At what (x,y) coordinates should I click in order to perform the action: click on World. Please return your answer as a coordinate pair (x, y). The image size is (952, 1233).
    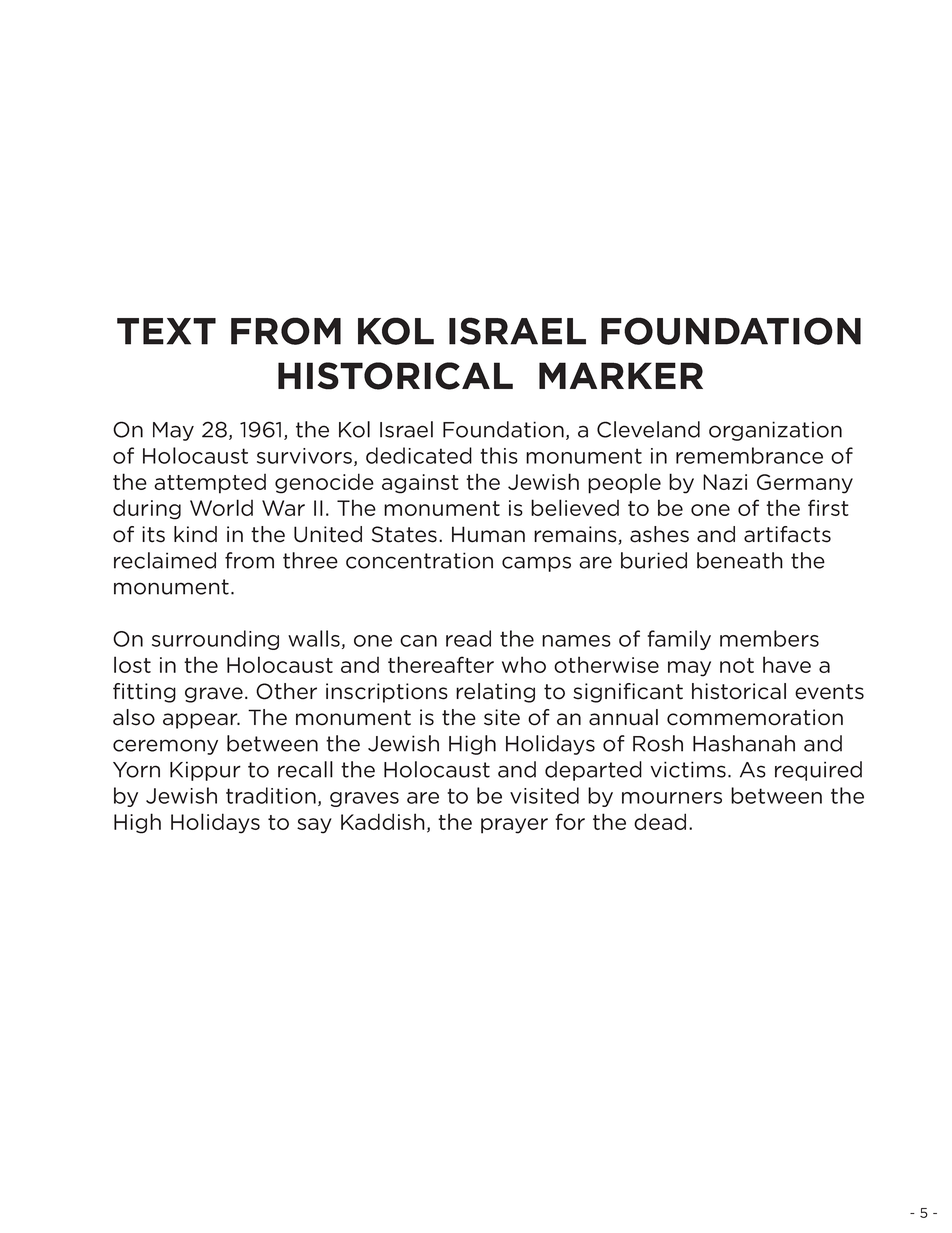
    Looking at the image, I should click on (221, 507).
